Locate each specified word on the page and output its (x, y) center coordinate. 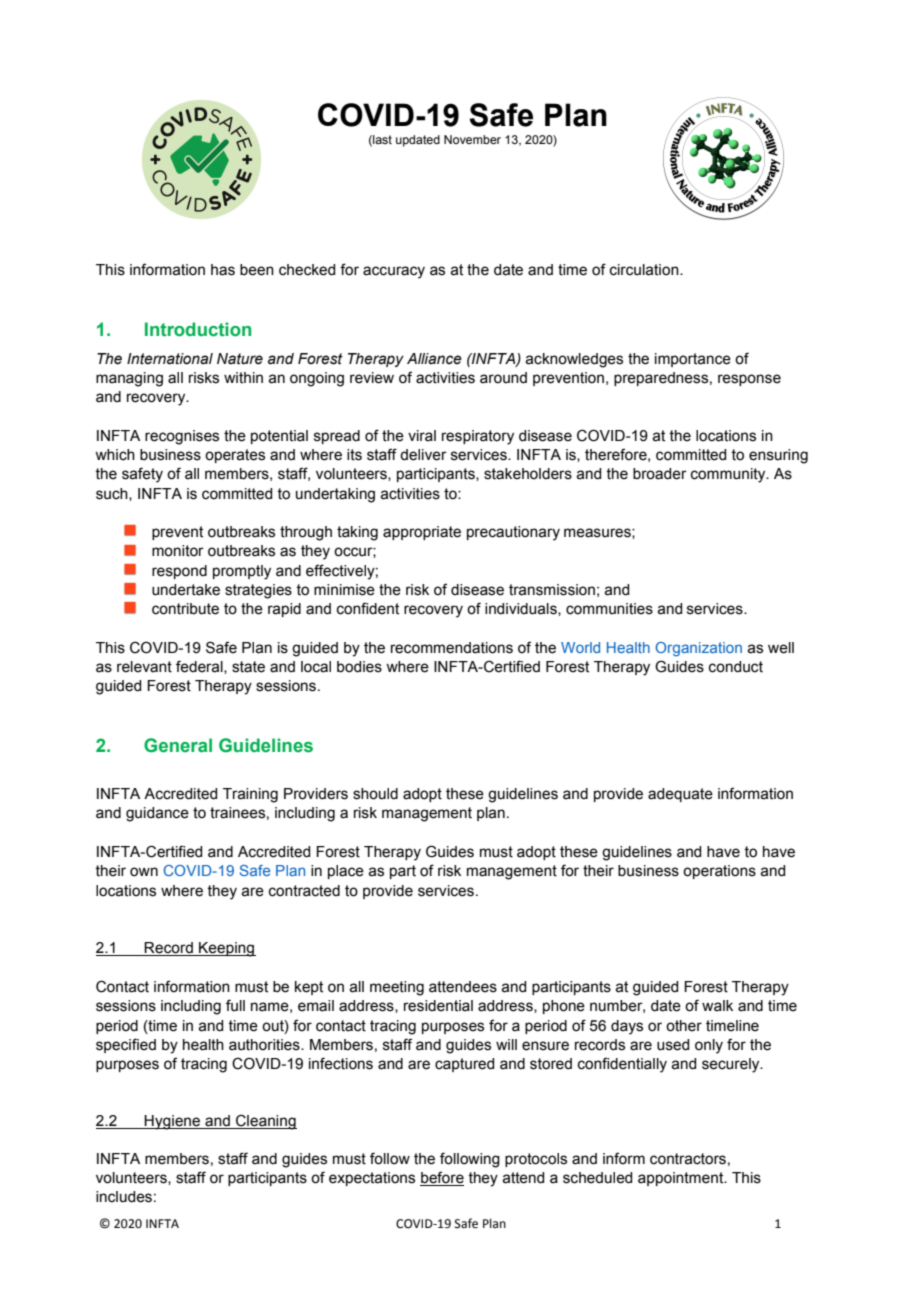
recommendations (452, 648)
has (223, 270)
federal (200, 667)
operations (719, 872)
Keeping (226, 949)
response (749, 380)
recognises (182, 437)
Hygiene (173, 1122)
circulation (645, 270)
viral (422, 436)
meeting (397, 988)
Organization (698, 649)
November (472, 139)
